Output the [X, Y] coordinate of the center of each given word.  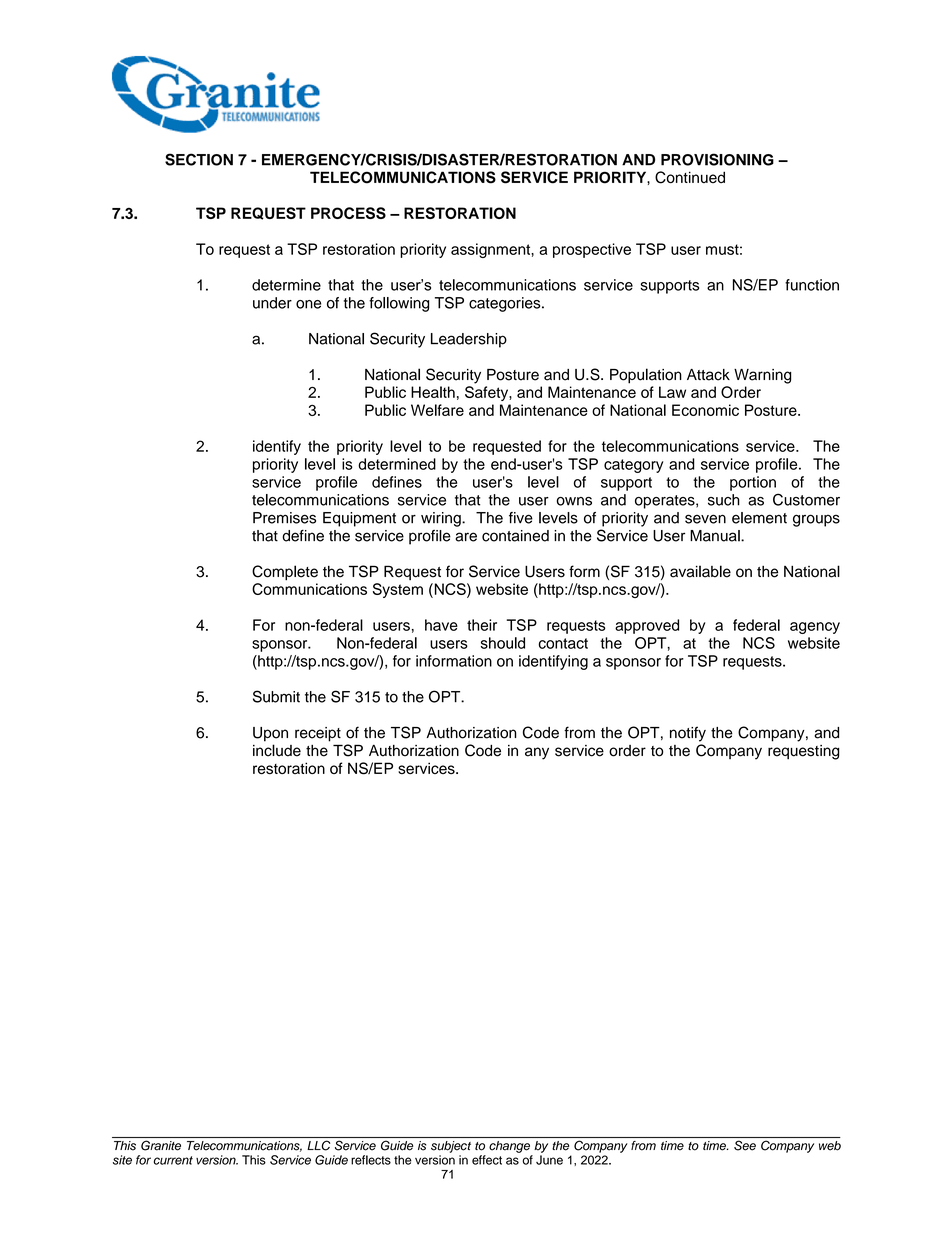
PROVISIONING [717, 159]
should [503, 643]
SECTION [199, 159]
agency [815, 628]
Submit [276, 696]
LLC [318, 1145]
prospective [592, 250]
